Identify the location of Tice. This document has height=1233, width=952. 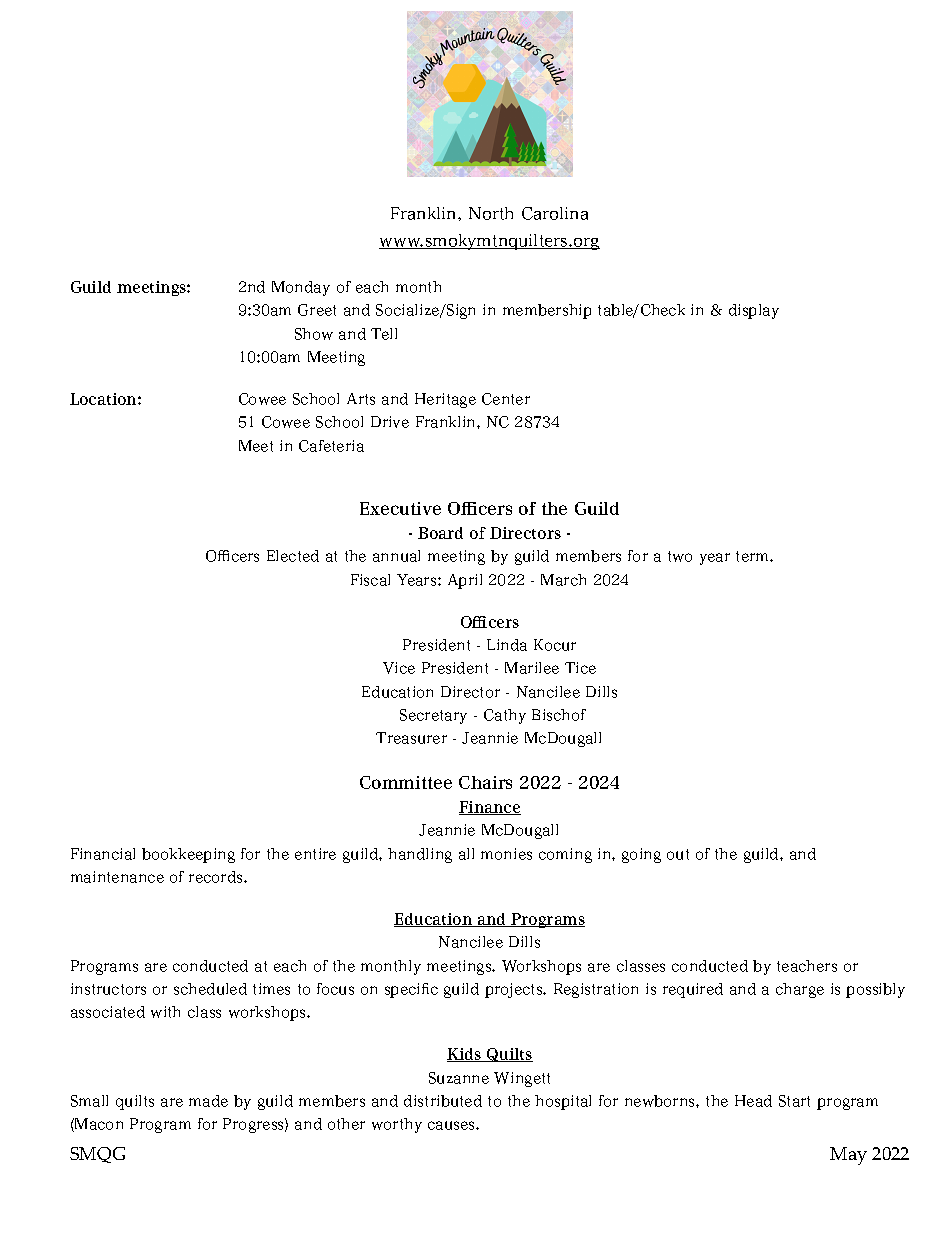
(580, 668).
